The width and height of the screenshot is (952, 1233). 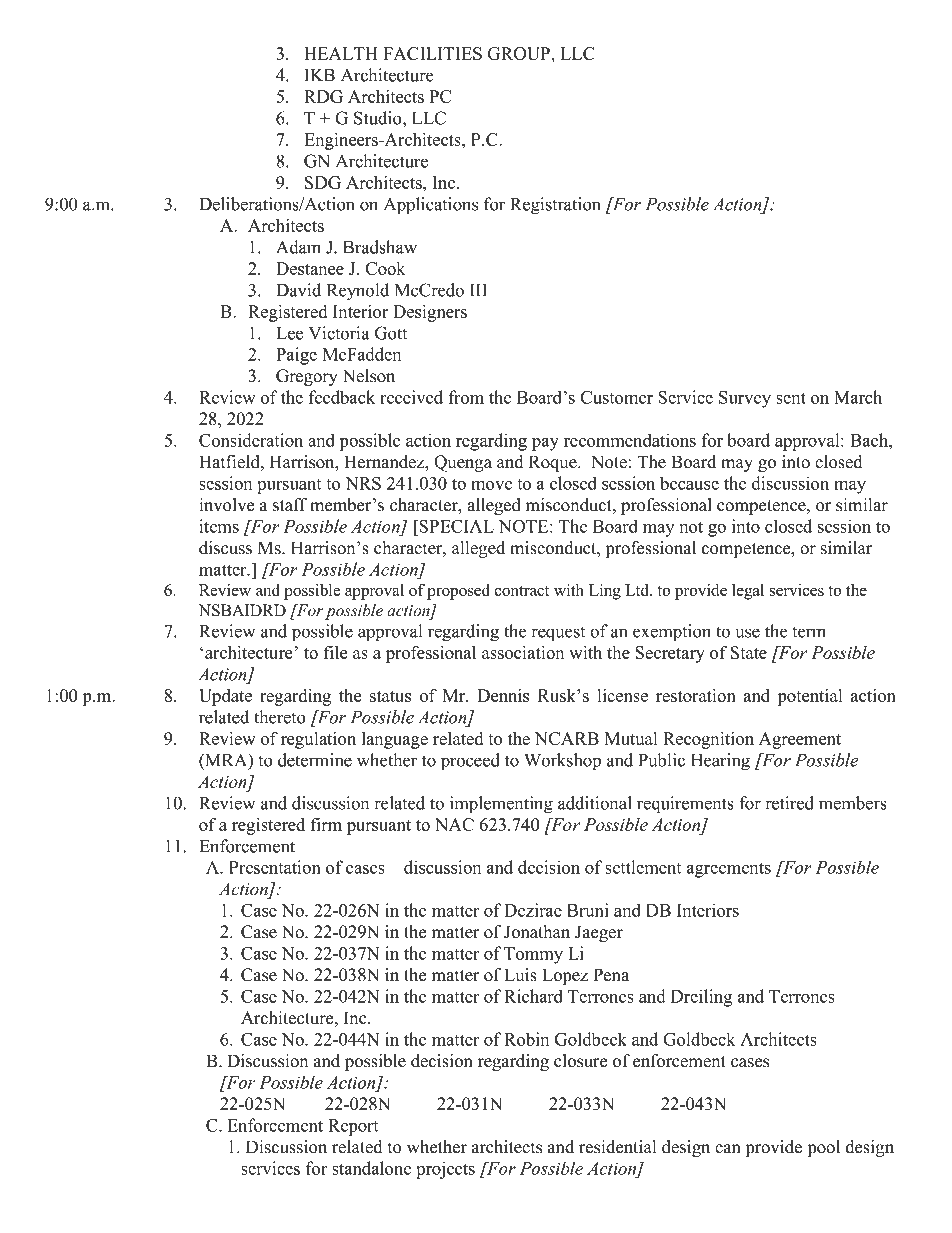 What do you see at coordinates (326, 824) in the screenshot?
I see `firm` at bounding box center [326, 824].
